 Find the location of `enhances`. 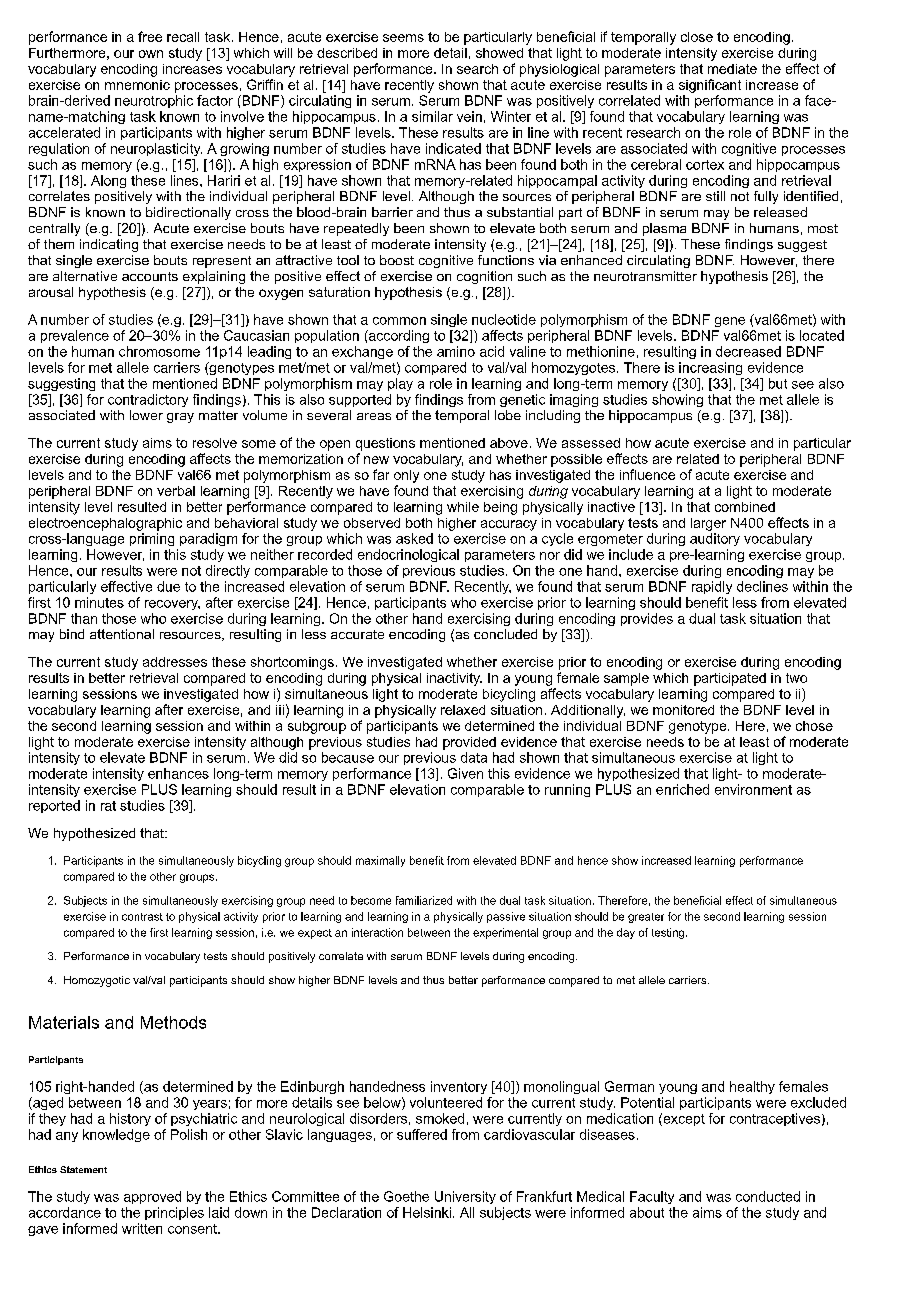

enhances is located at coordinates (178, 773).
